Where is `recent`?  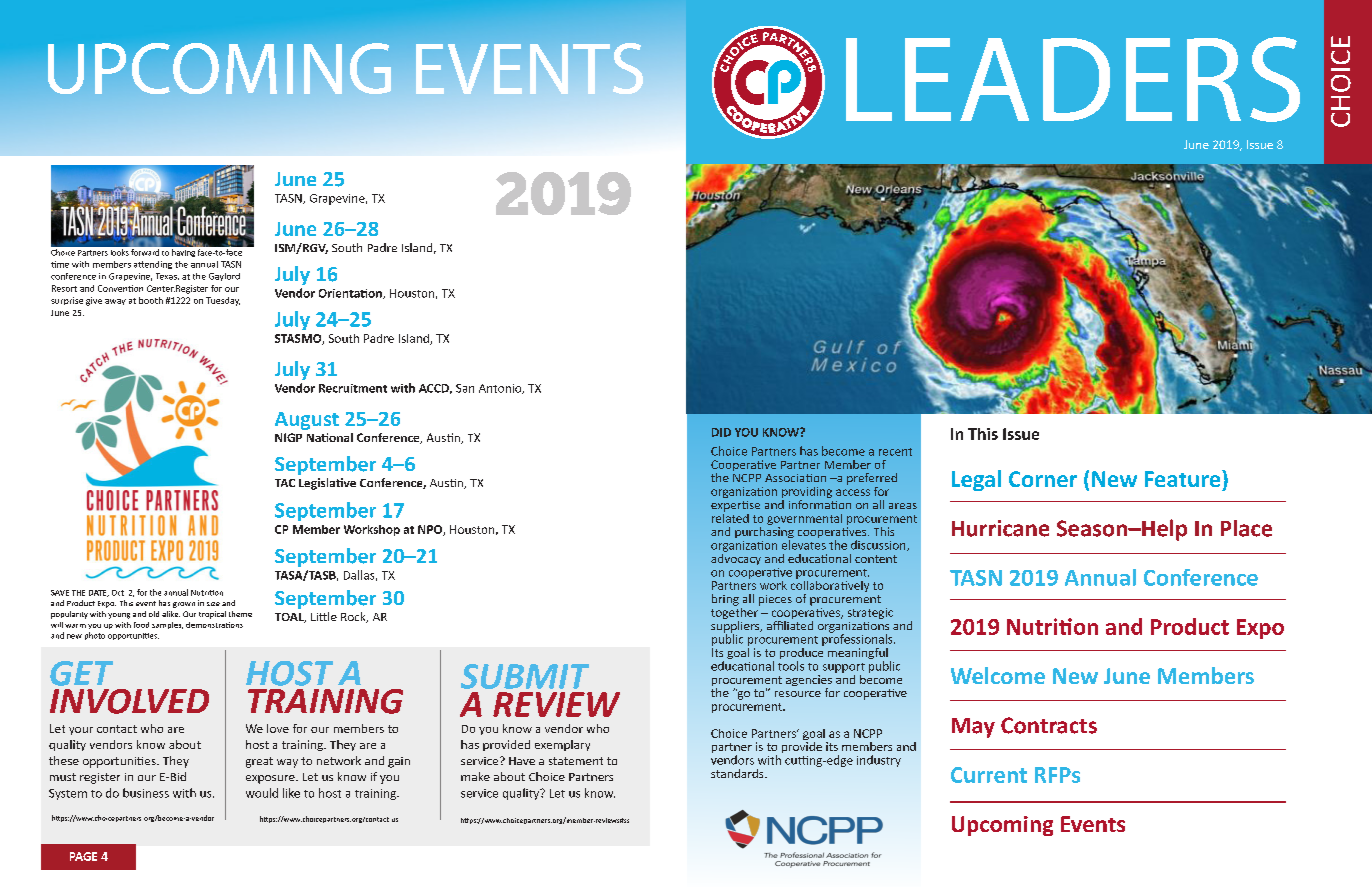 recent is located at coordinates (895, 452).
